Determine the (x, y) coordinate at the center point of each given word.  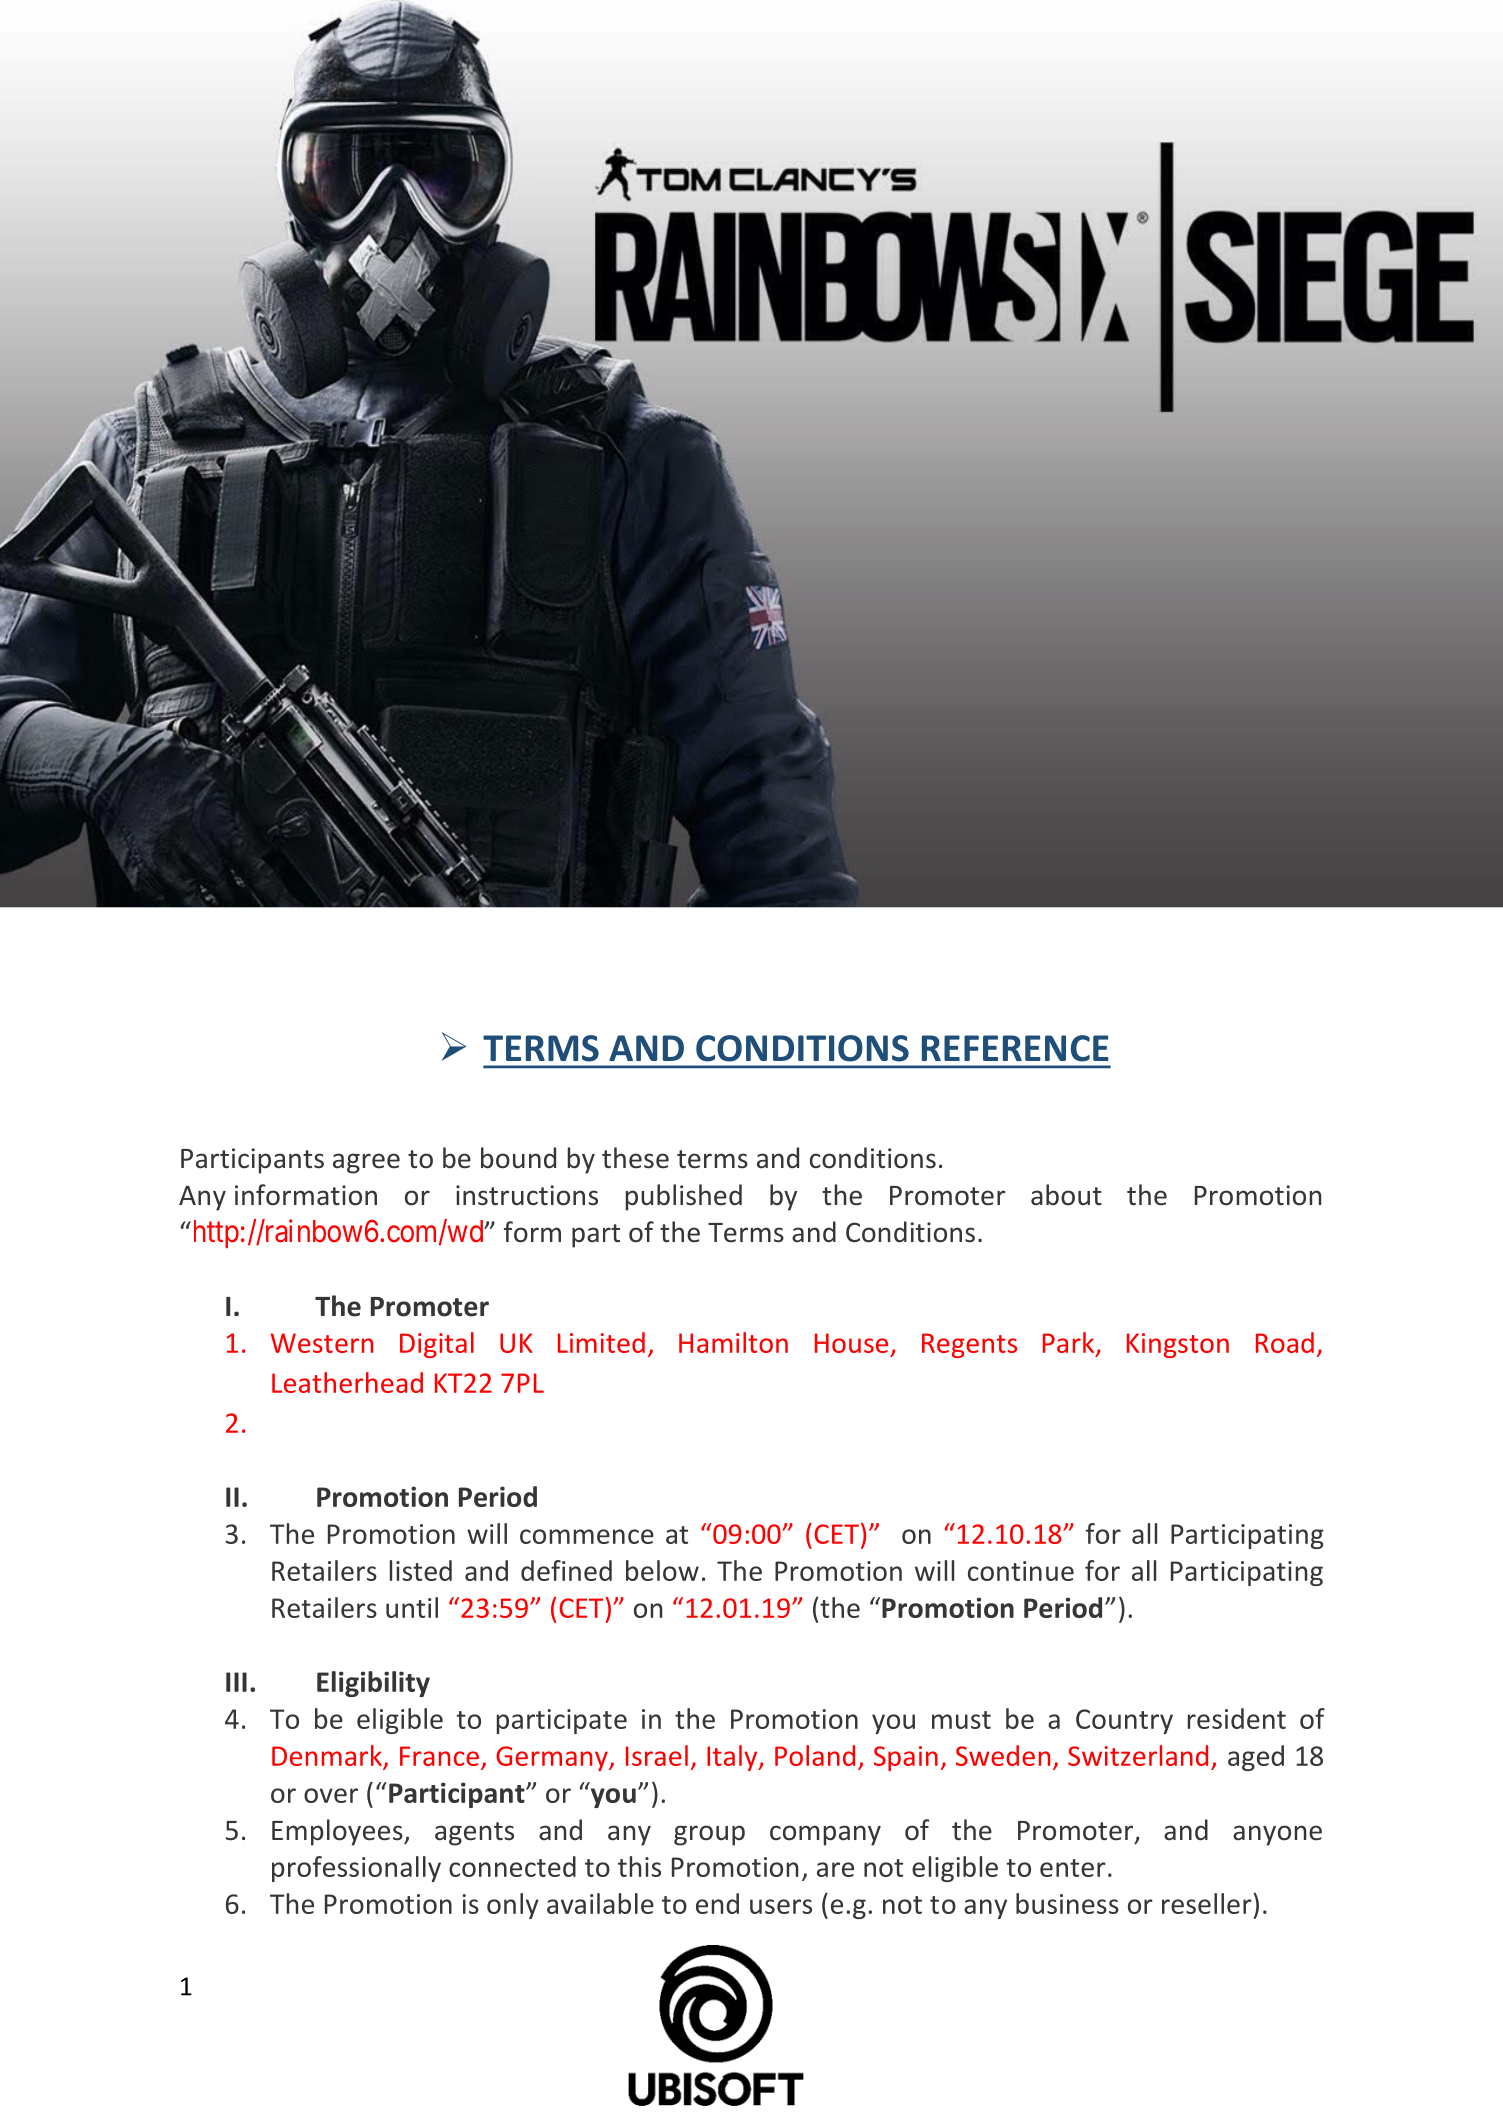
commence (587, 1536)
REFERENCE (1015, 1048)
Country (1124, 1721)
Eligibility (373, 1684)
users (781, 1906)
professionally (356, 1869)
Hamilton (733, 1342)
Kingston (1178, 1345)
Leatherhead (347, 1382)
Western (322, 1343)
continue (1021, 1571)
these (635, 1158)
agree (366, 1163)
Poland (815, 1755)
